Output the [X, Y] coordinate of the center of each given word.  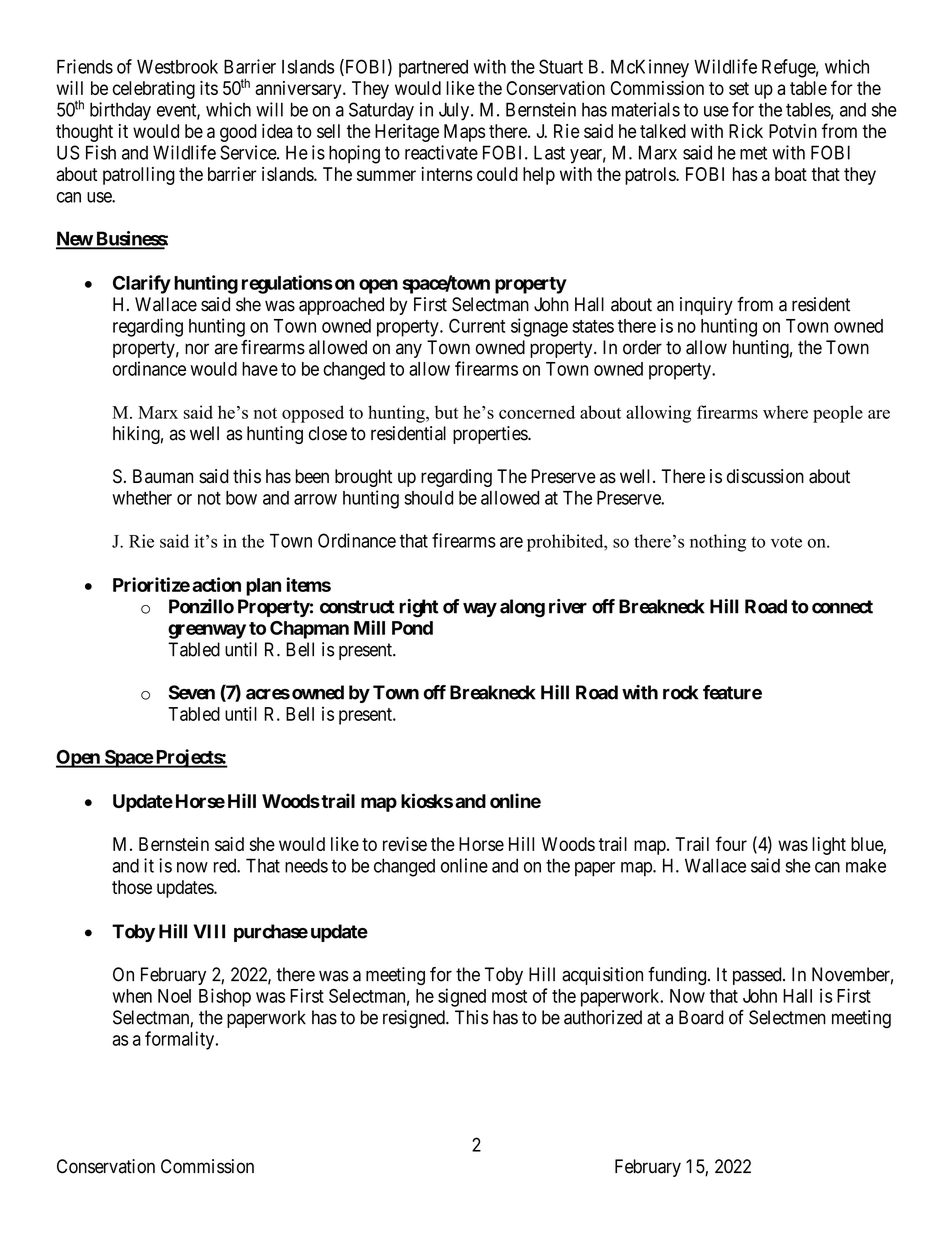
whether [142, 498]
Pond [412, 628]
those [132, 887]
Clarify [142, 284]
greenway [207, 631]
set [739, 88]
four [731, 843]
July [455, 111]
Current [477, 325]
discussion [765, 476]
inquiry [706, 306]
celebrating [154, 90]
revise [405, 844]
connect [842, 607]
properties [491, 435]
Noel [174, 996]
